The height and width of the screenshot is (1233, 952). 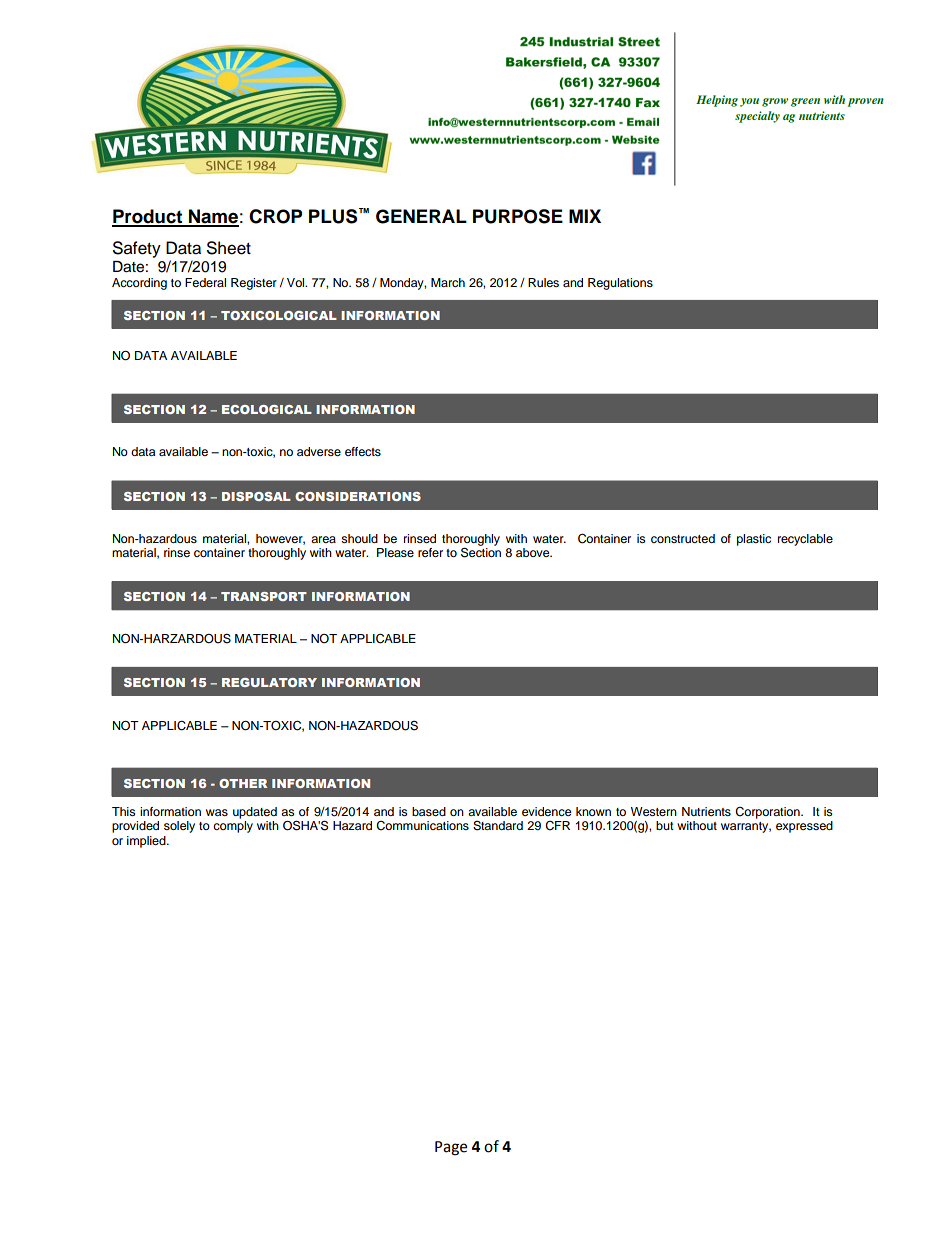 What do you see at coordinates (804, 827) in the screenshot?
I see `expressed` at bounding box center [804, 827].
